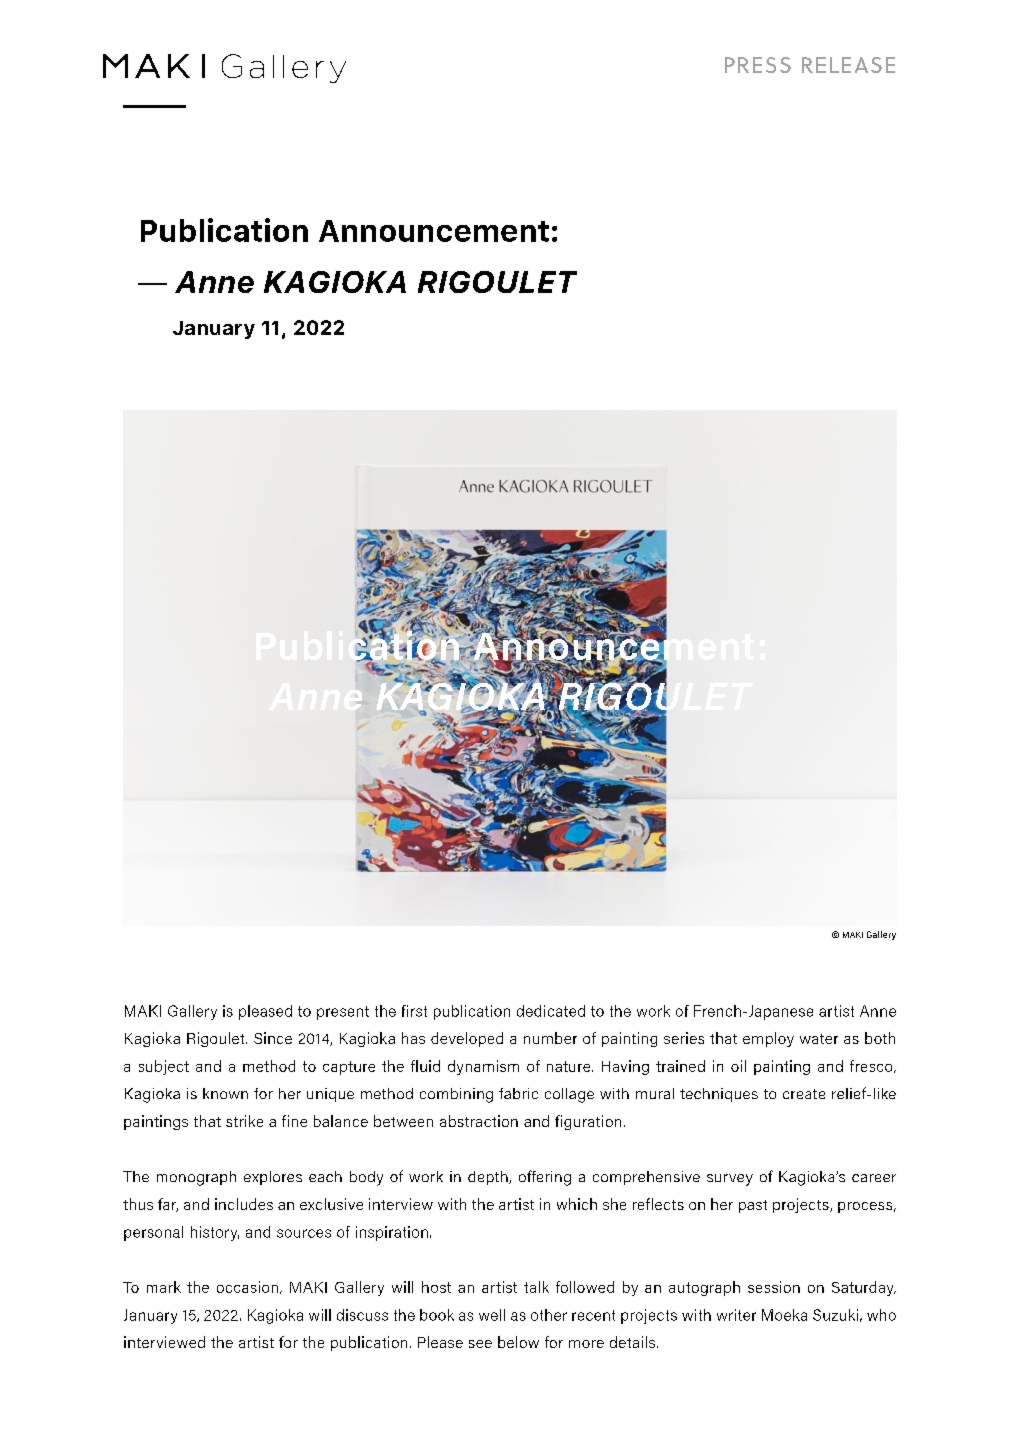 The width and height of the screenshot is (1020, 1443). I want to click on oil, so click(738, 1066).
